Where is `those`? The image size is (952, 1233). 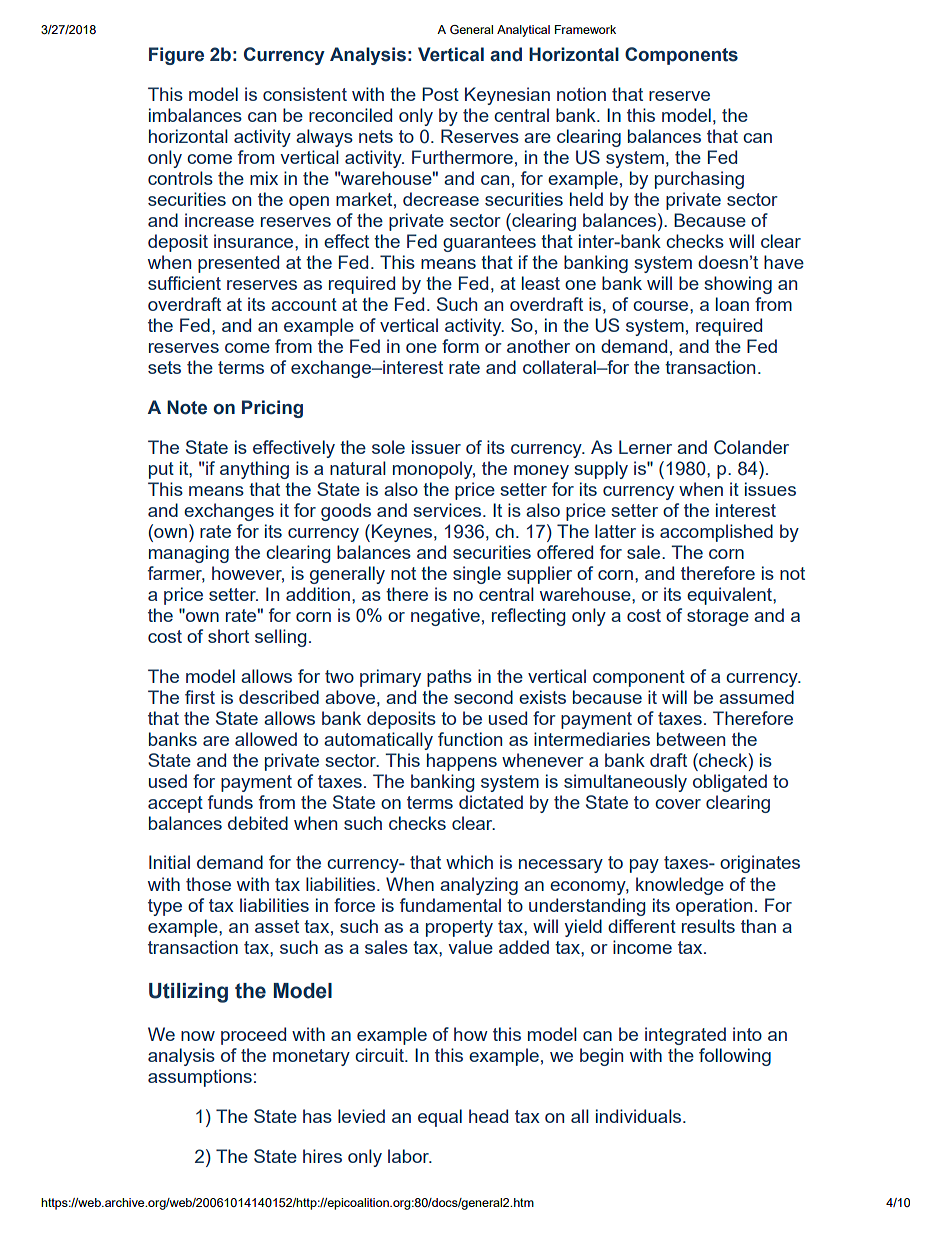
those is located at coordinates (208, 884).
